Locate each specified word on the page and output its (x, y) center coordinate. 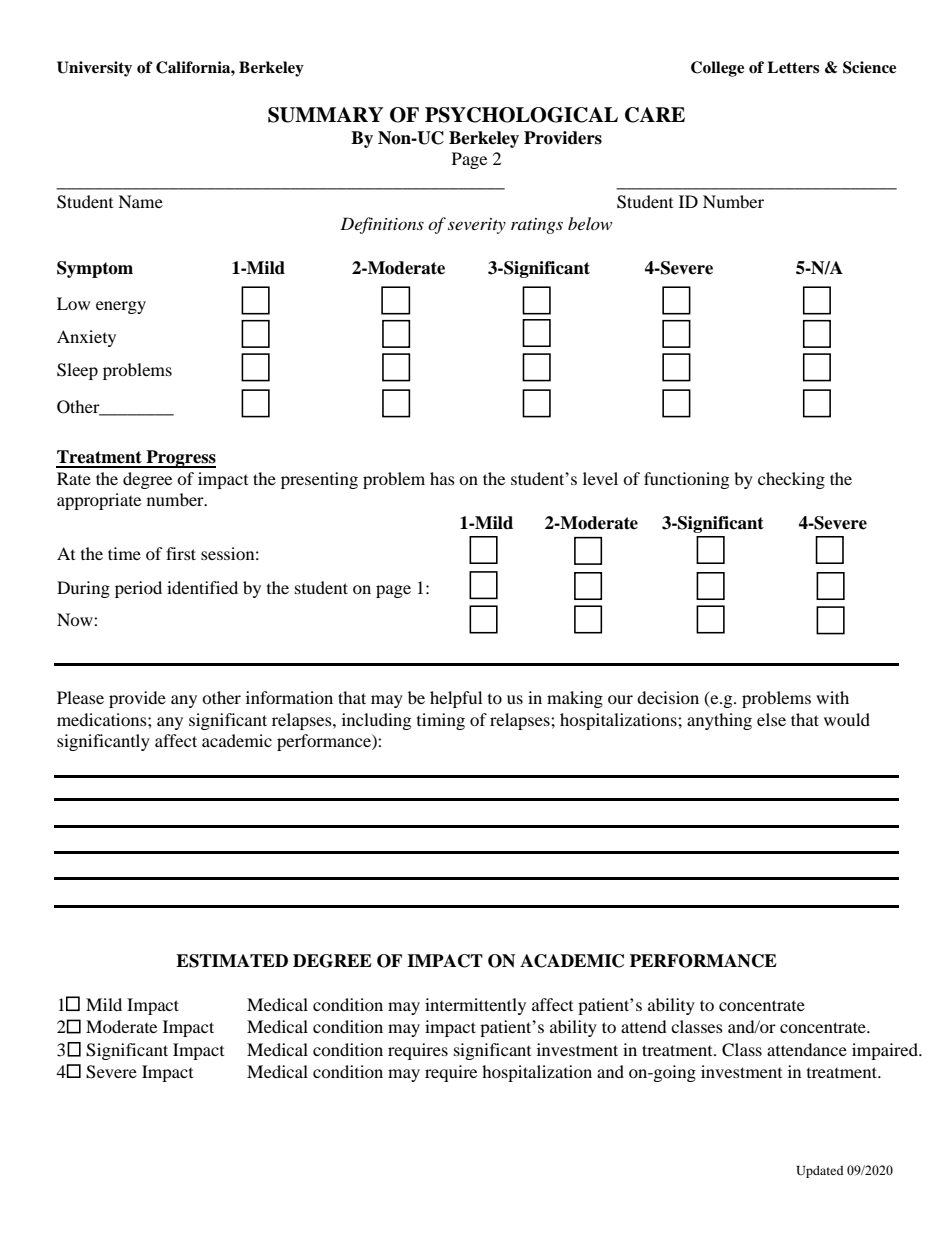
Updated (819, 1171)
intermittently (475, 1006)
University (94, 69)
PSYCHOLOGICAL (521, 115)
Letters (793, 67)
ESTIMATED (232, 961)
